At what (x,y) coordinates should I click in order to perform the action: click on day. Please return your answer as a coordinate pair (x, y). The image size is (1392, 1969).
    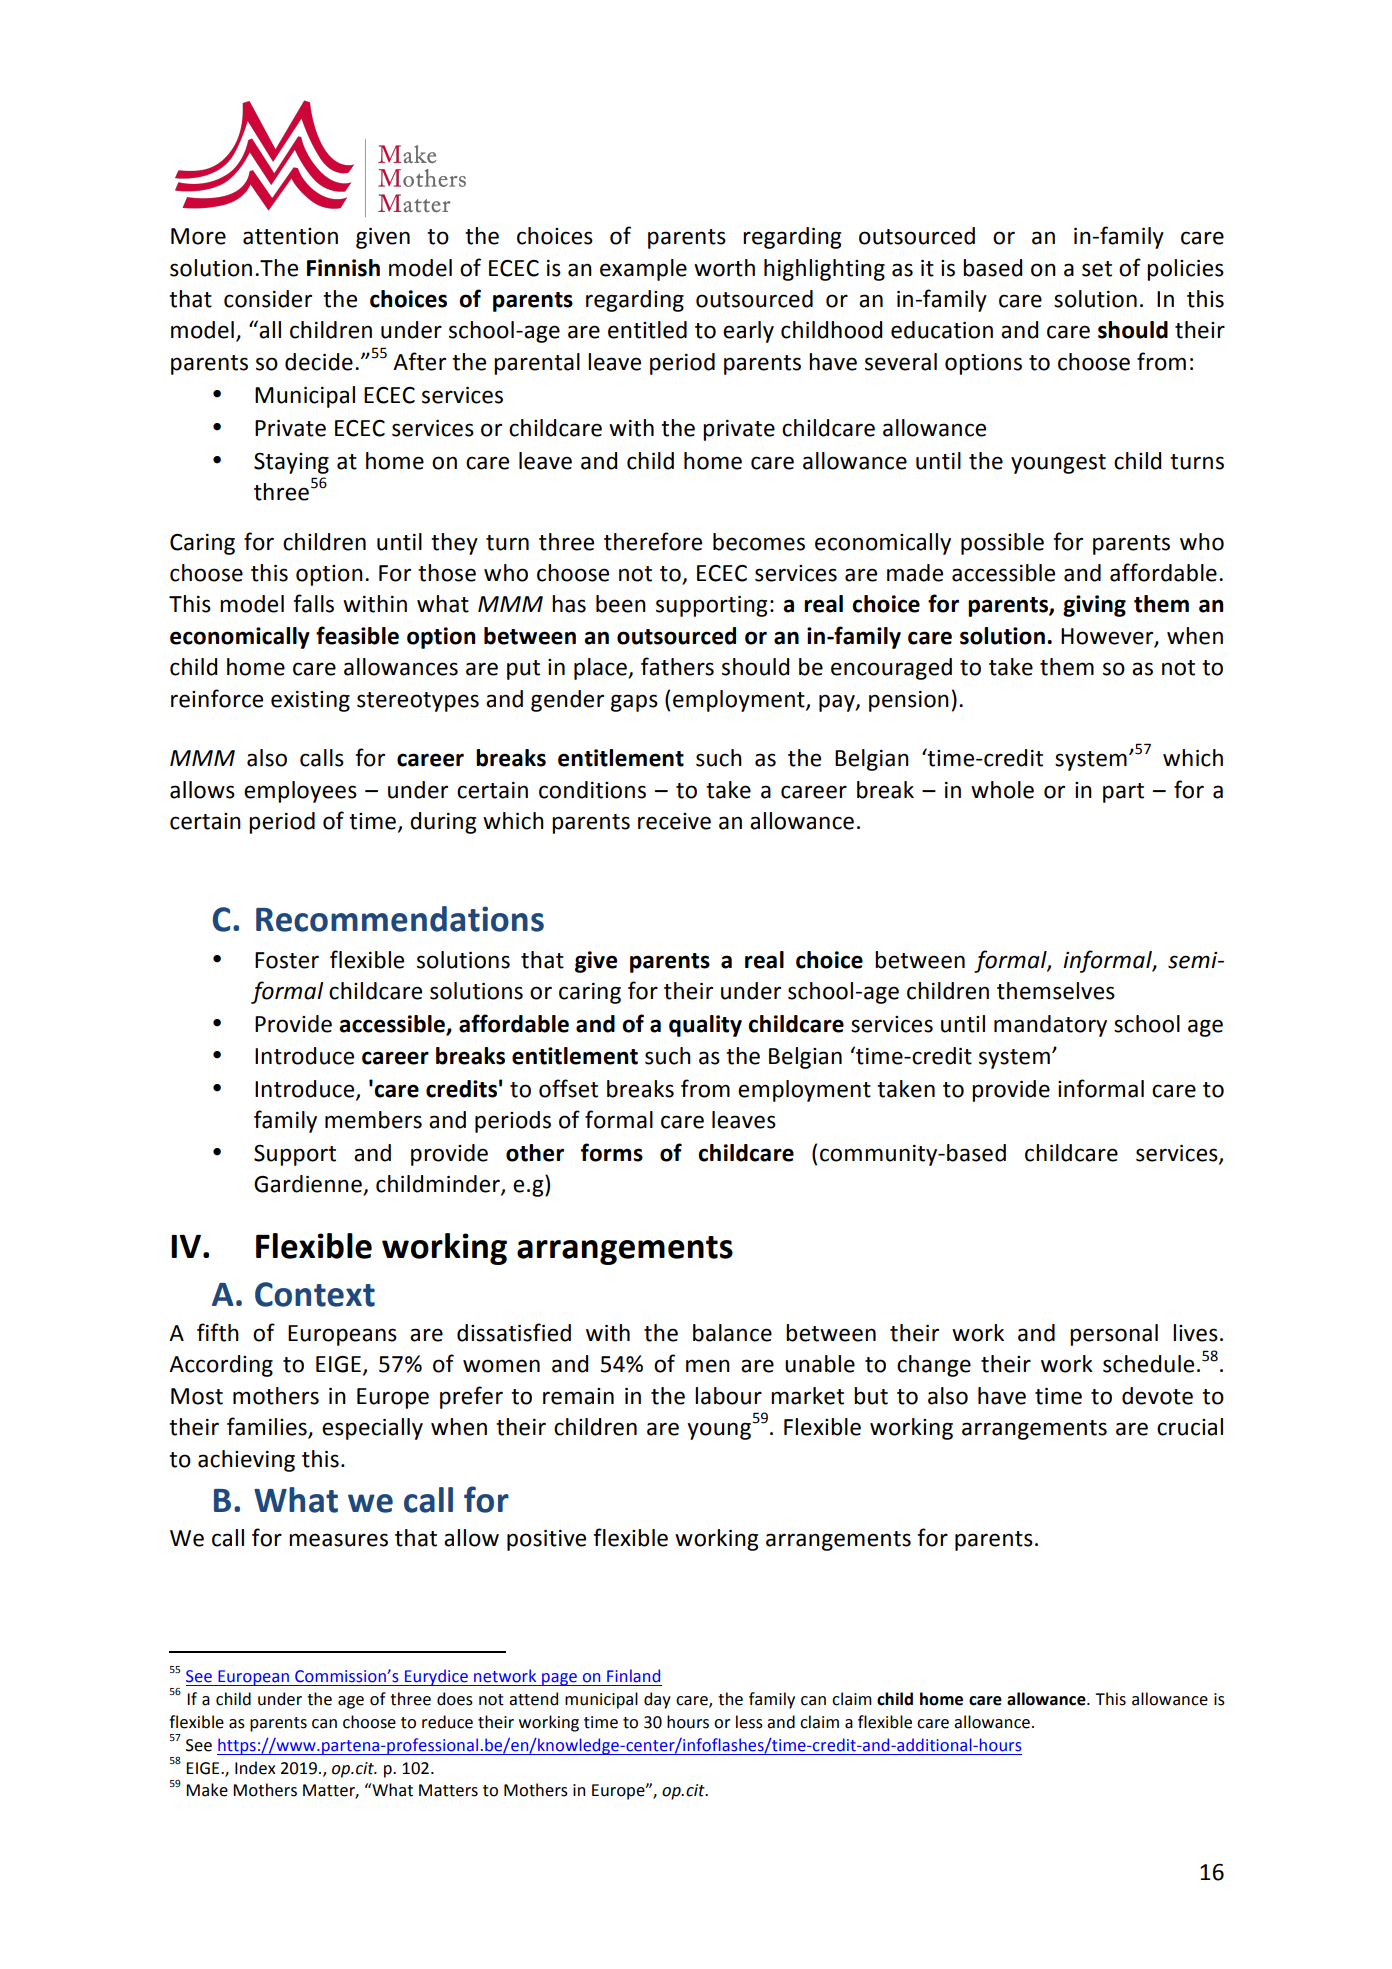
    Looking at the image, I should click on (657, 1700).
